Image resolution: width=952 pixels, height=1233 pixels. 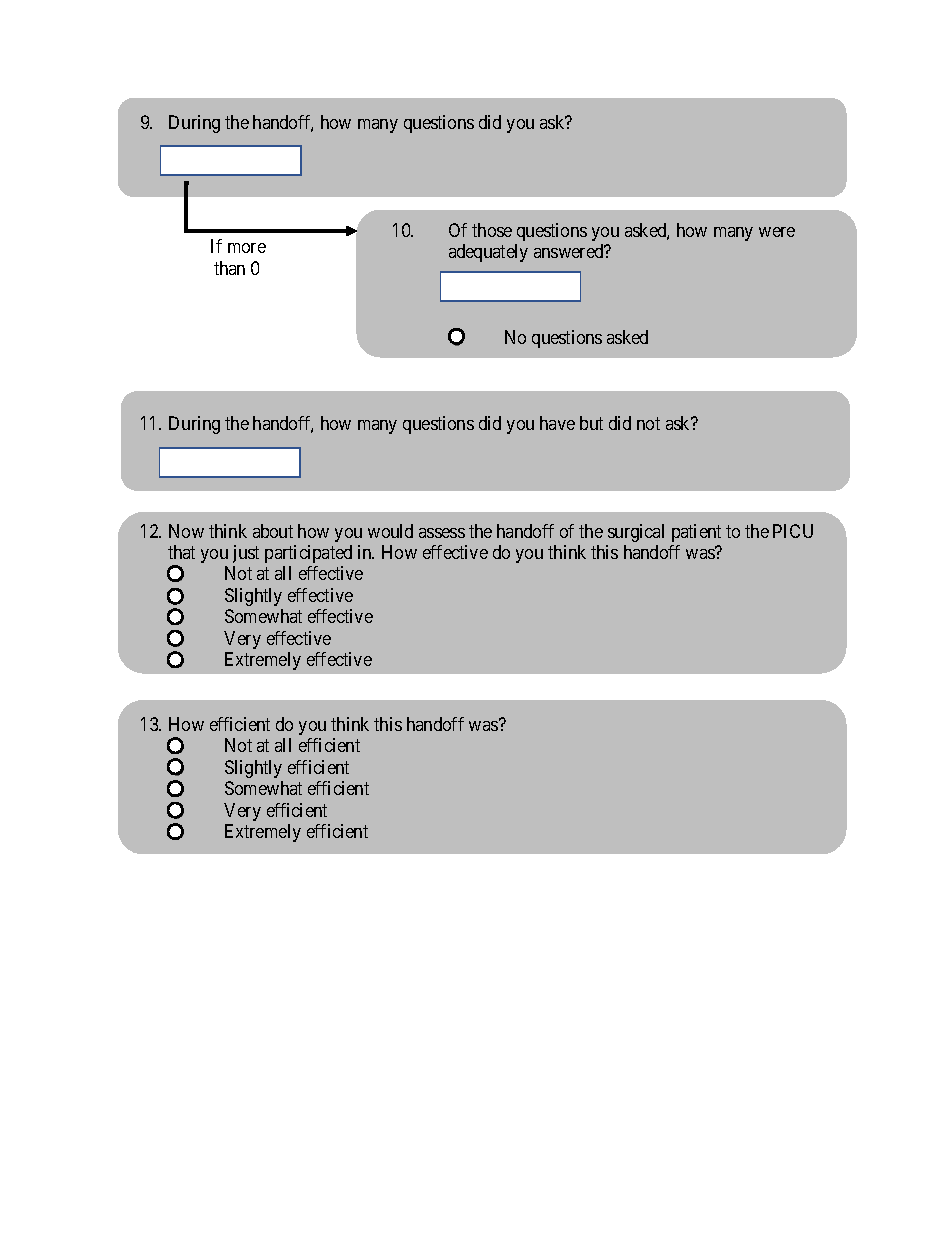 What do you see at coordinates (229, 268) in the image?
I see `than` at bounding box center [229, 268].
